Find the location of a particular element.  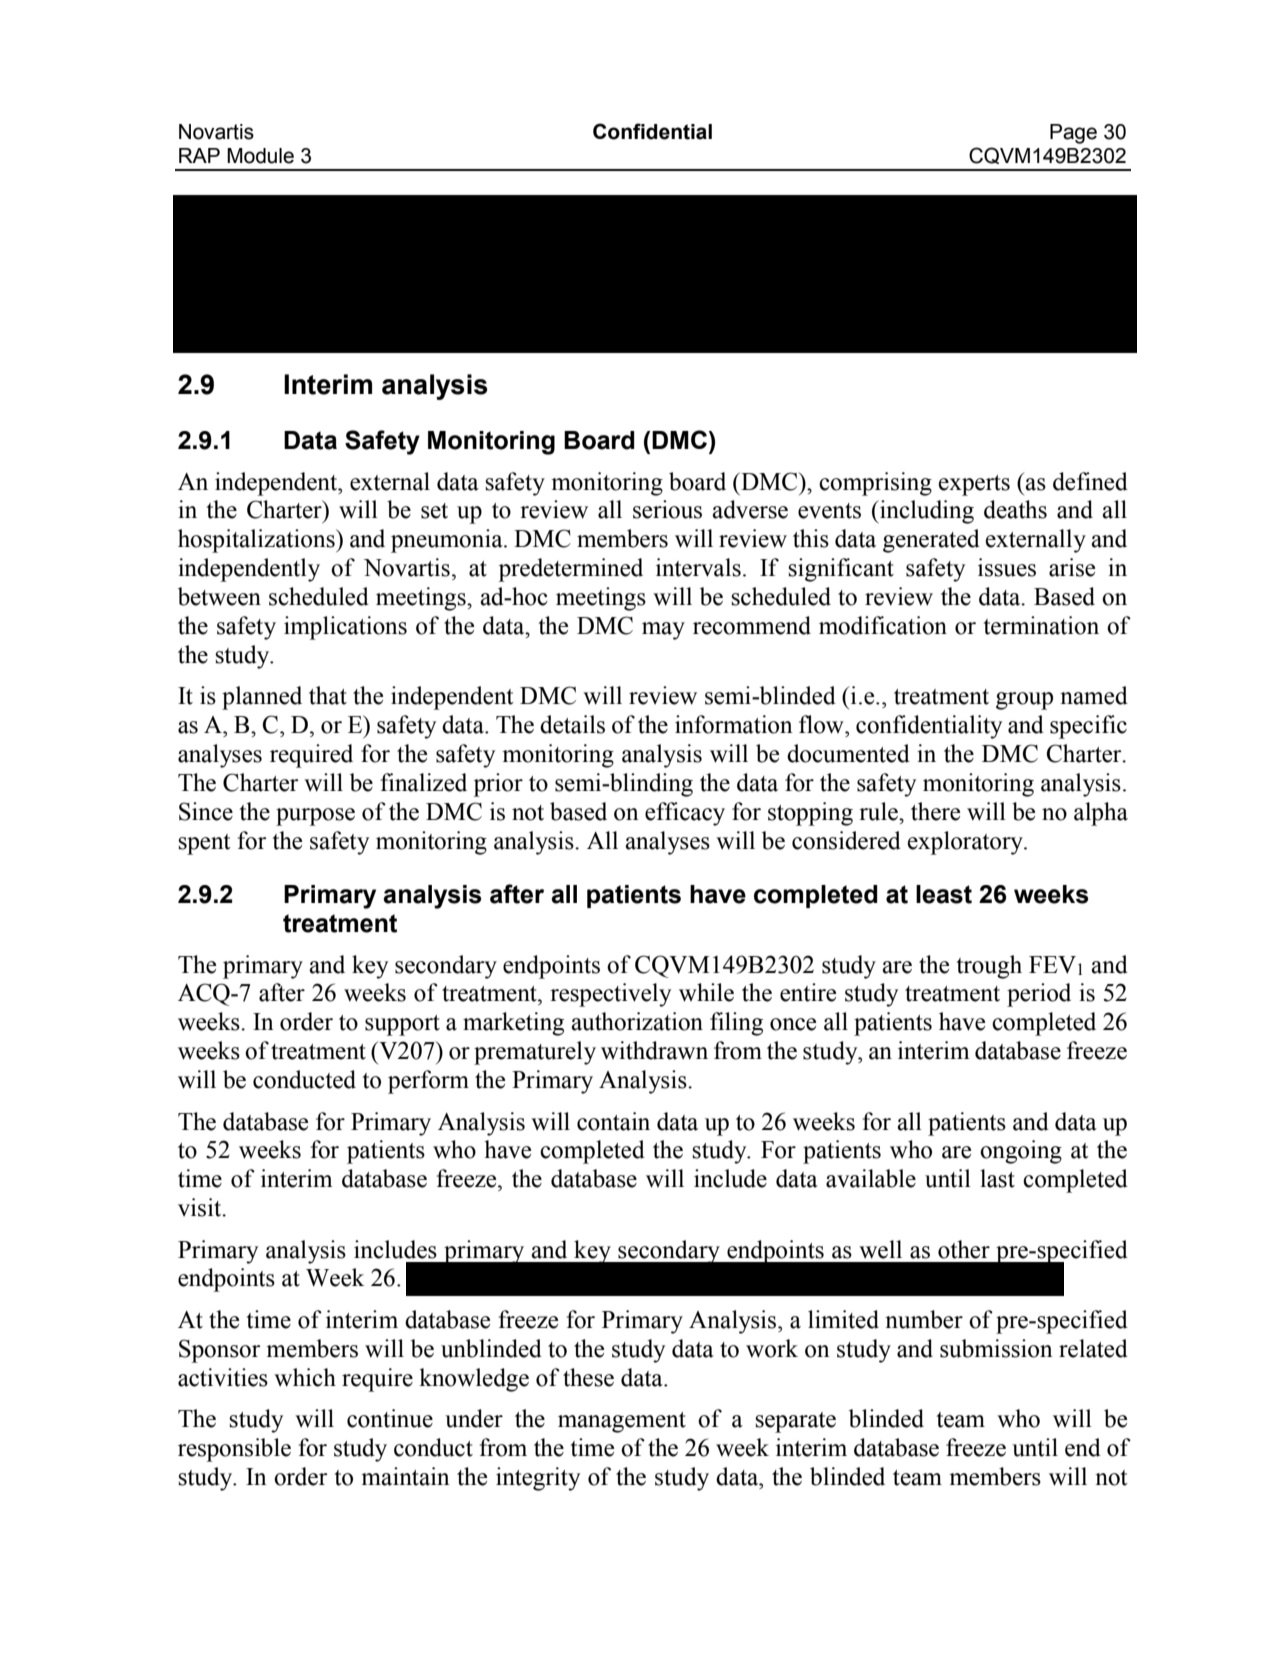

submission is located at coordinates (996, 1348).
